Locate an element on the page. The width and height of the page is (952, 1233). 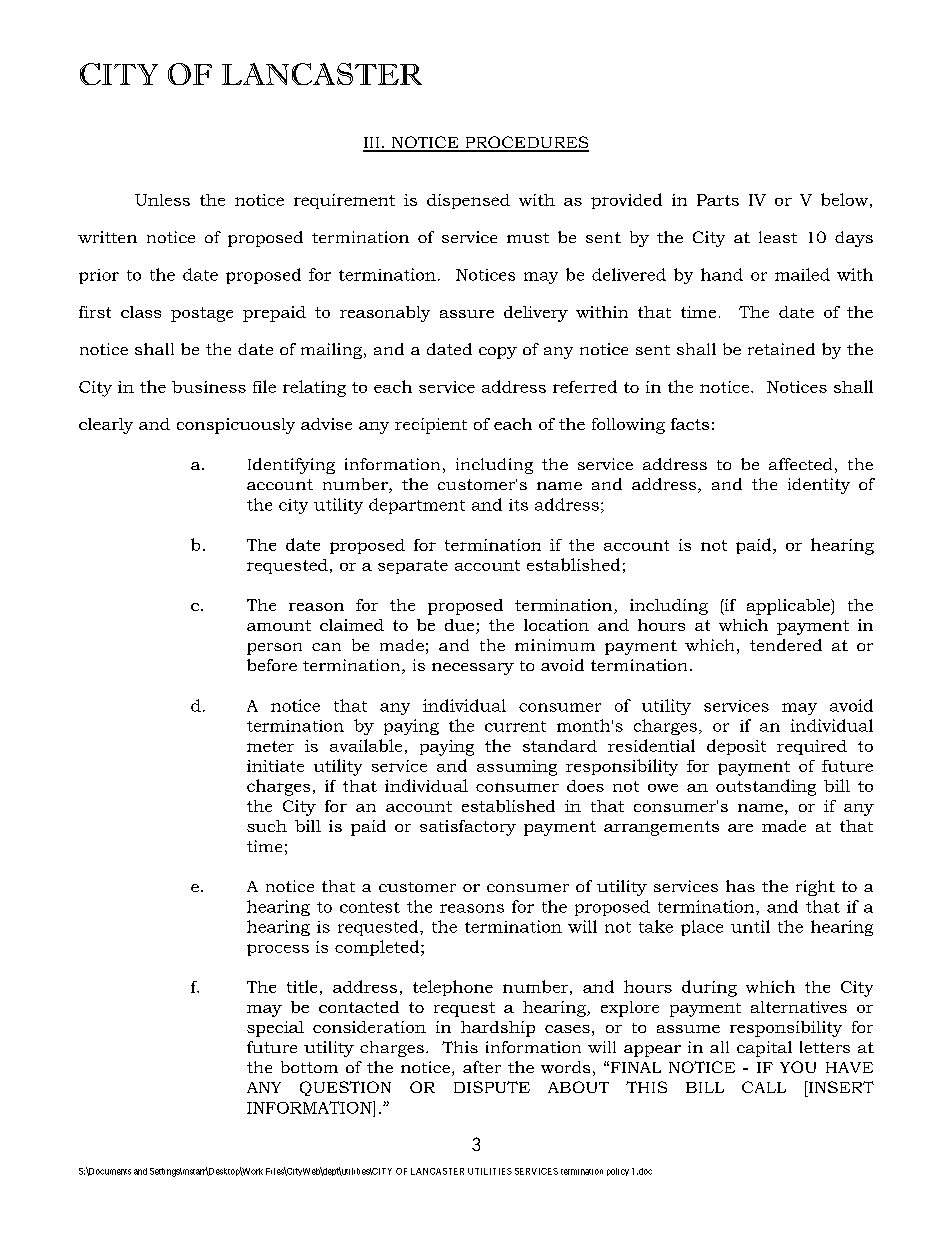
until is located at coordinates (750, 926).
